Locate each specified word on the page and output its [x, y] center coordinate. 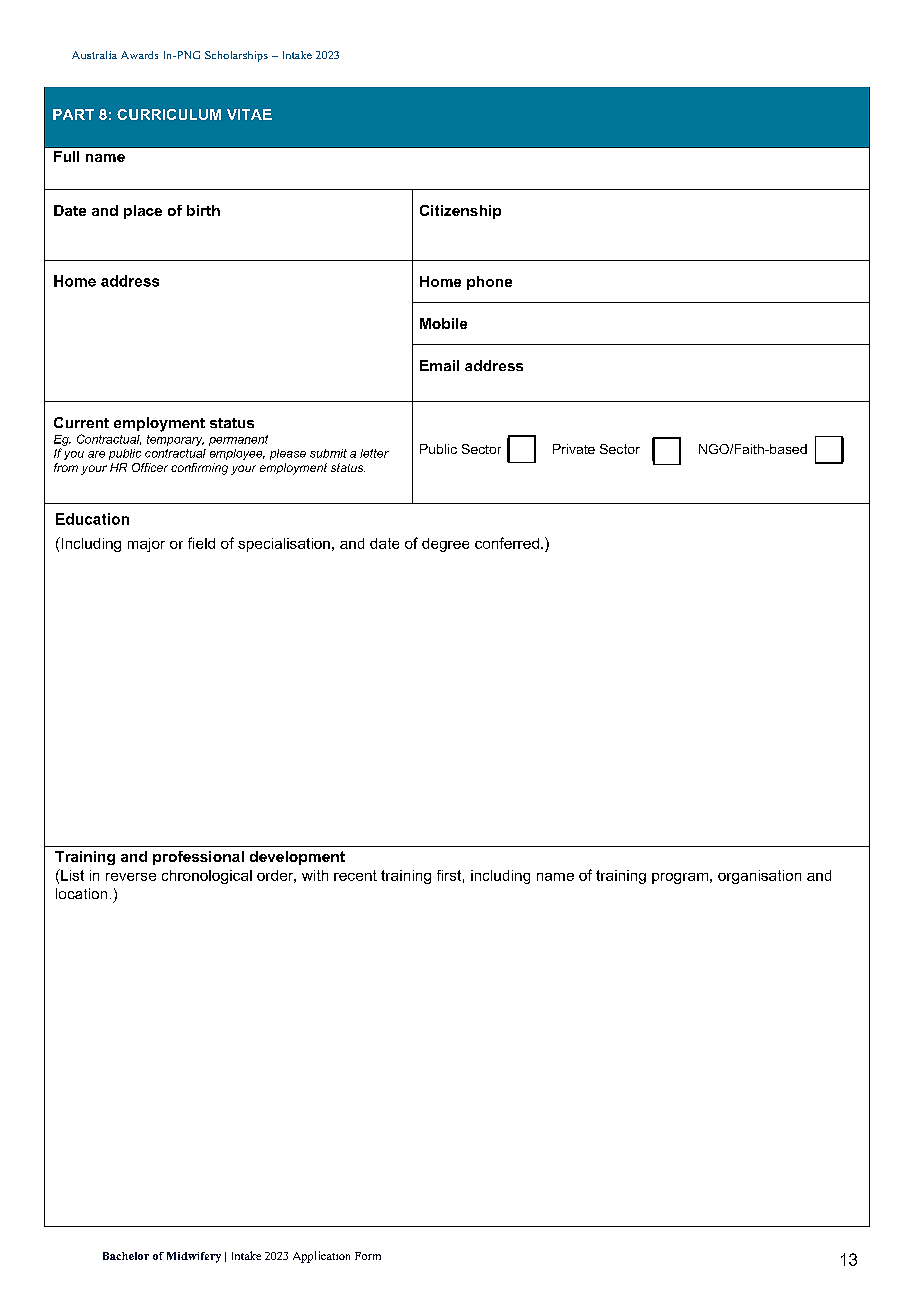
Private [574, 449]
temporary [175, 440]
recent [355, 875]
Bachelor [126, 1256]
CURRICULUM [169, 114]
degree [445, 545]
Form [368, 1256]
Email [439, 365]
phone [489, 283]
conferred [507, 543]
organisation [759, 877]
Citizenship [460, 212]
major [146, 545]
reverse [131, 877]
